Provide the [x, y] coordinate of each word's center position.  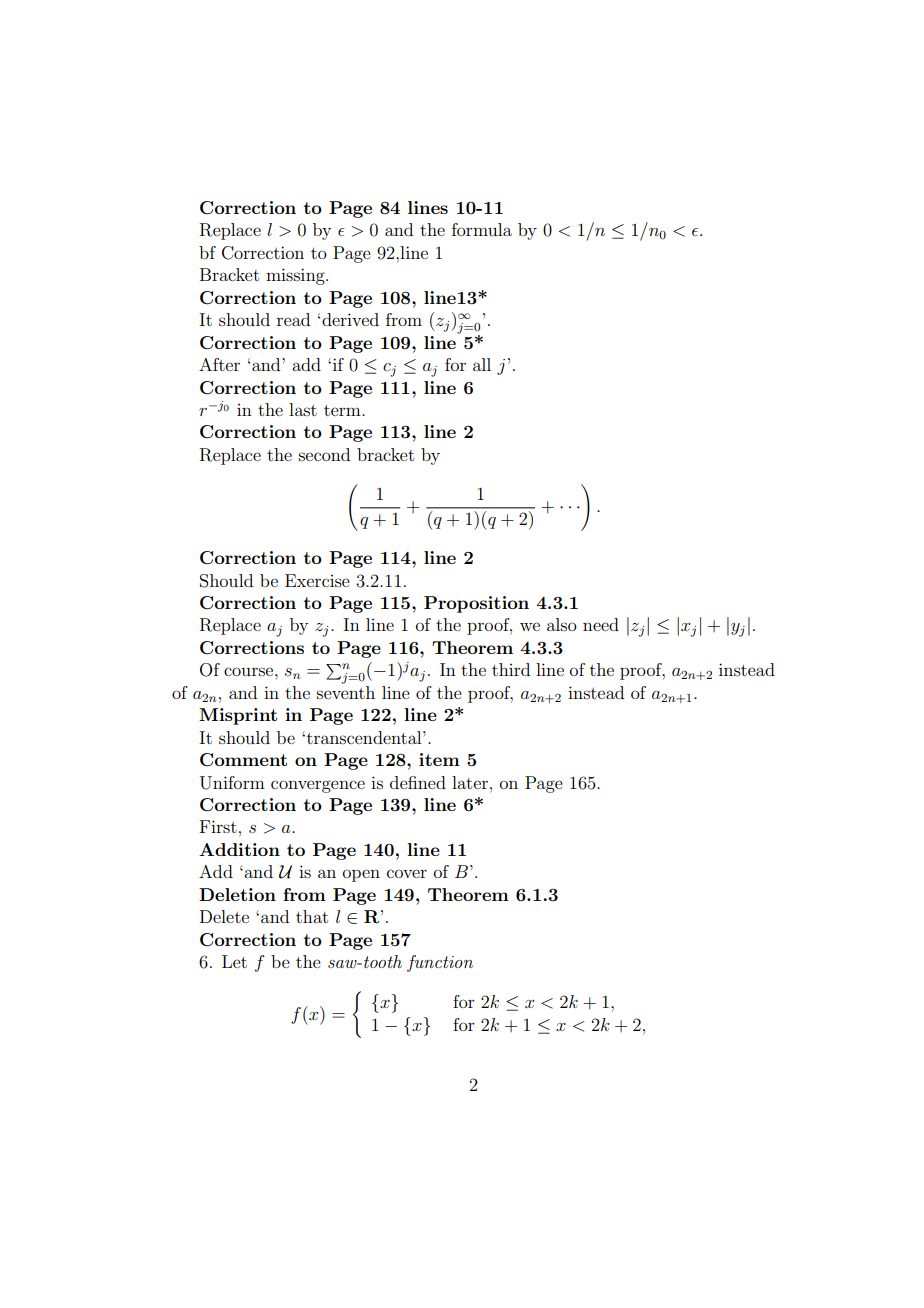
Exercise [317, 580]
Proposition [476, 604]
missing [296, 276]
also [562, 624]
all [482, 364]
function [440, 963]
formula [482, 229]
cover [407, 873]
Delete [224, 916]
